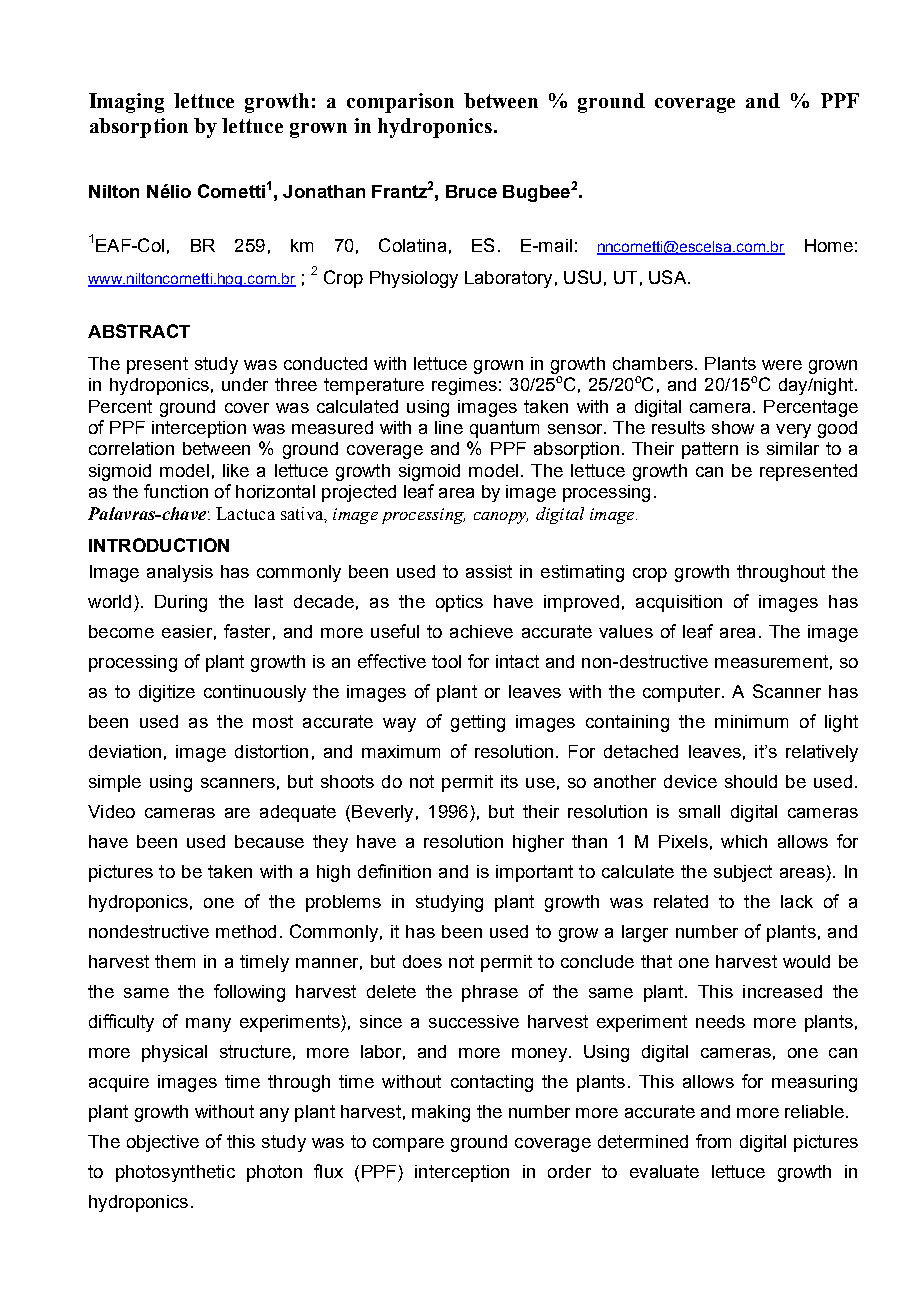 This screenshot has height=1308, width=924. What do you see at coordinates (441, 1113) in the screenshot?
I see `making` at bounding box center [441, 1113].
